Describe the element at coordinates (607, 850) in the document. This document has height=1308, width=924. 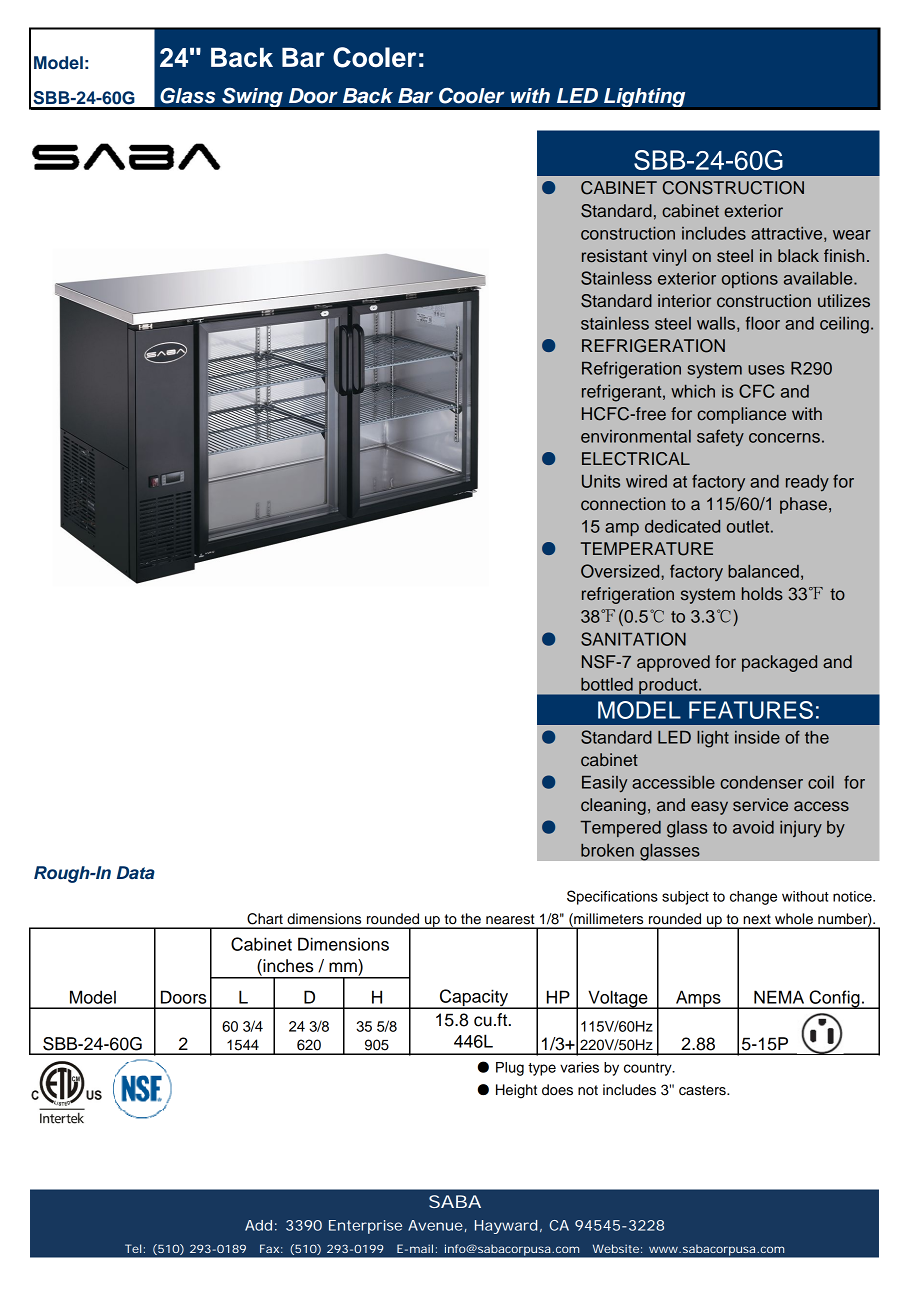
I see `broken` at that location.
